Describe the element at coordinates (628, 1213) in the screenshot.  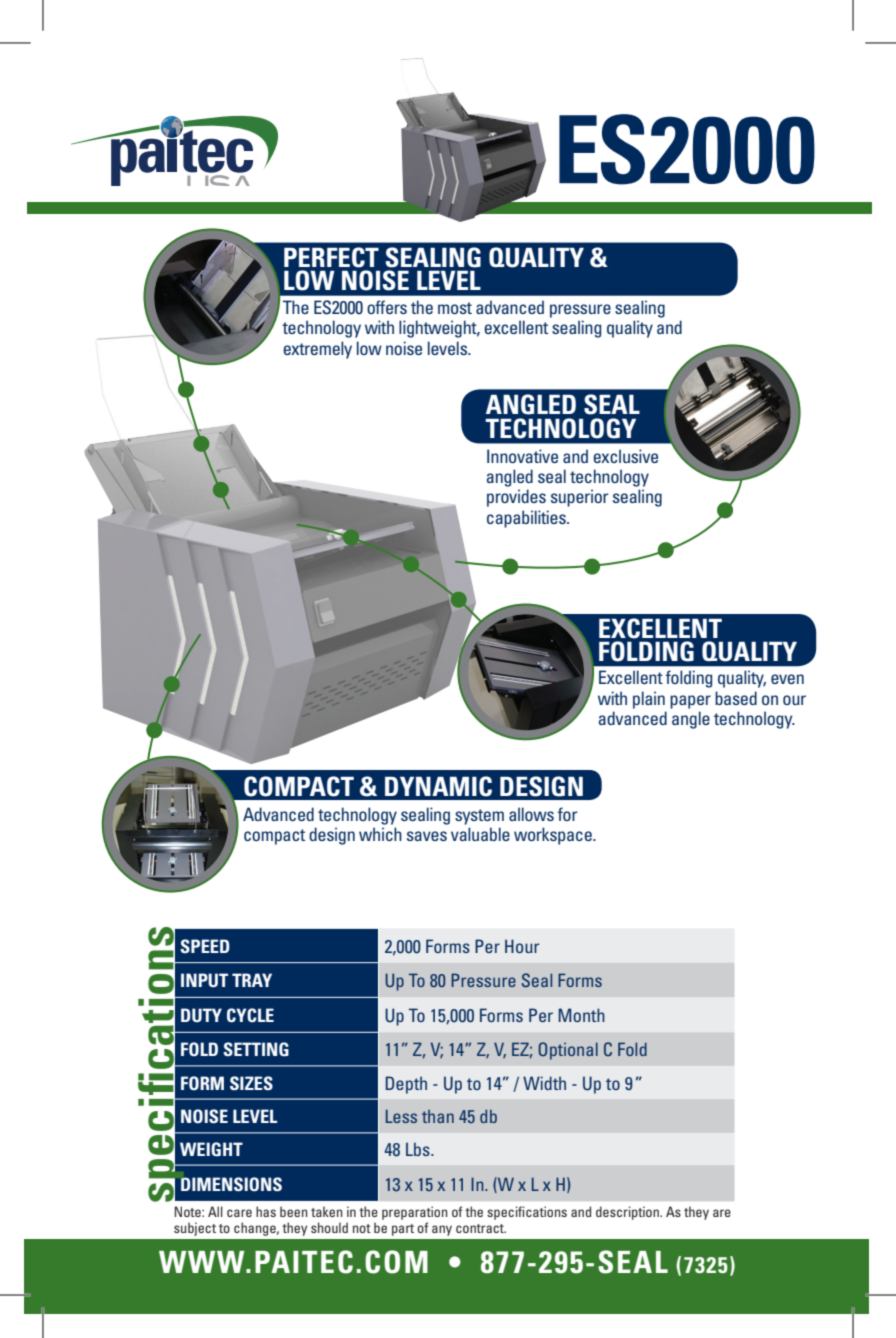
I see `description` at that location.
